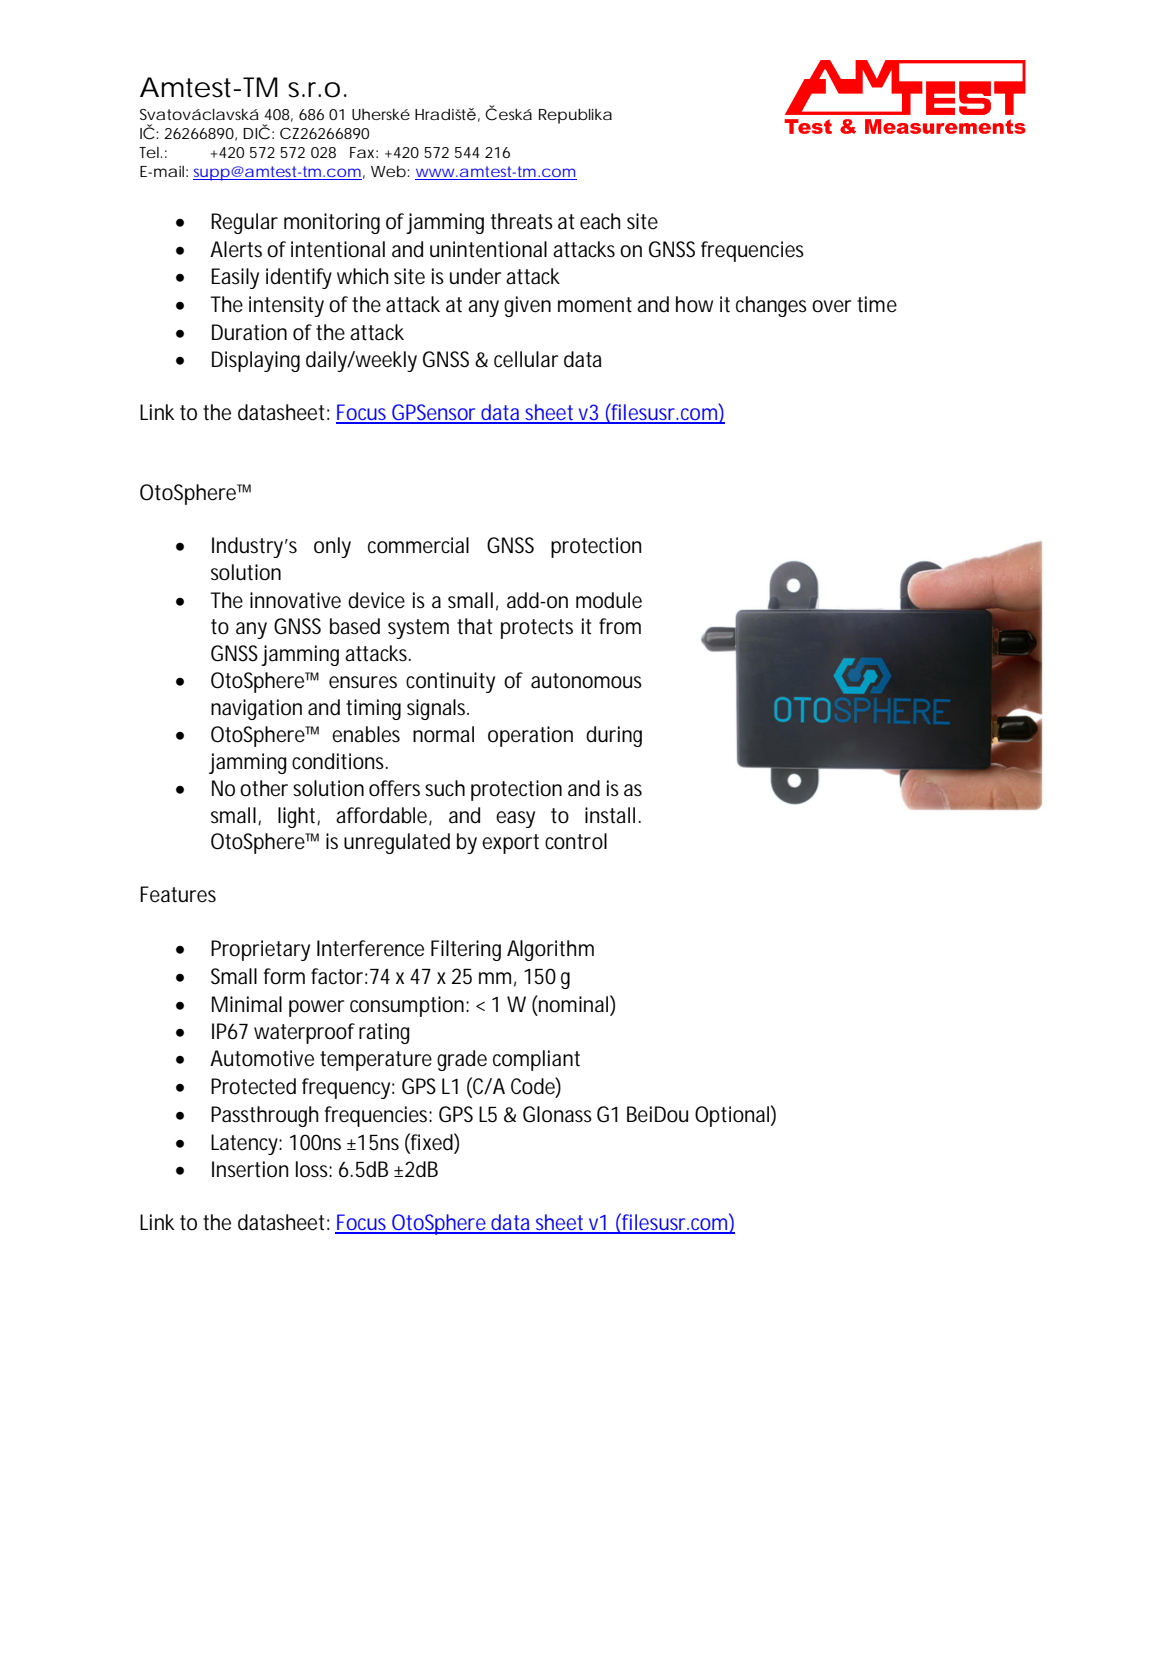 This screenshot has width=1173, height=1659. I want to click on changes, so click(771, 306).
